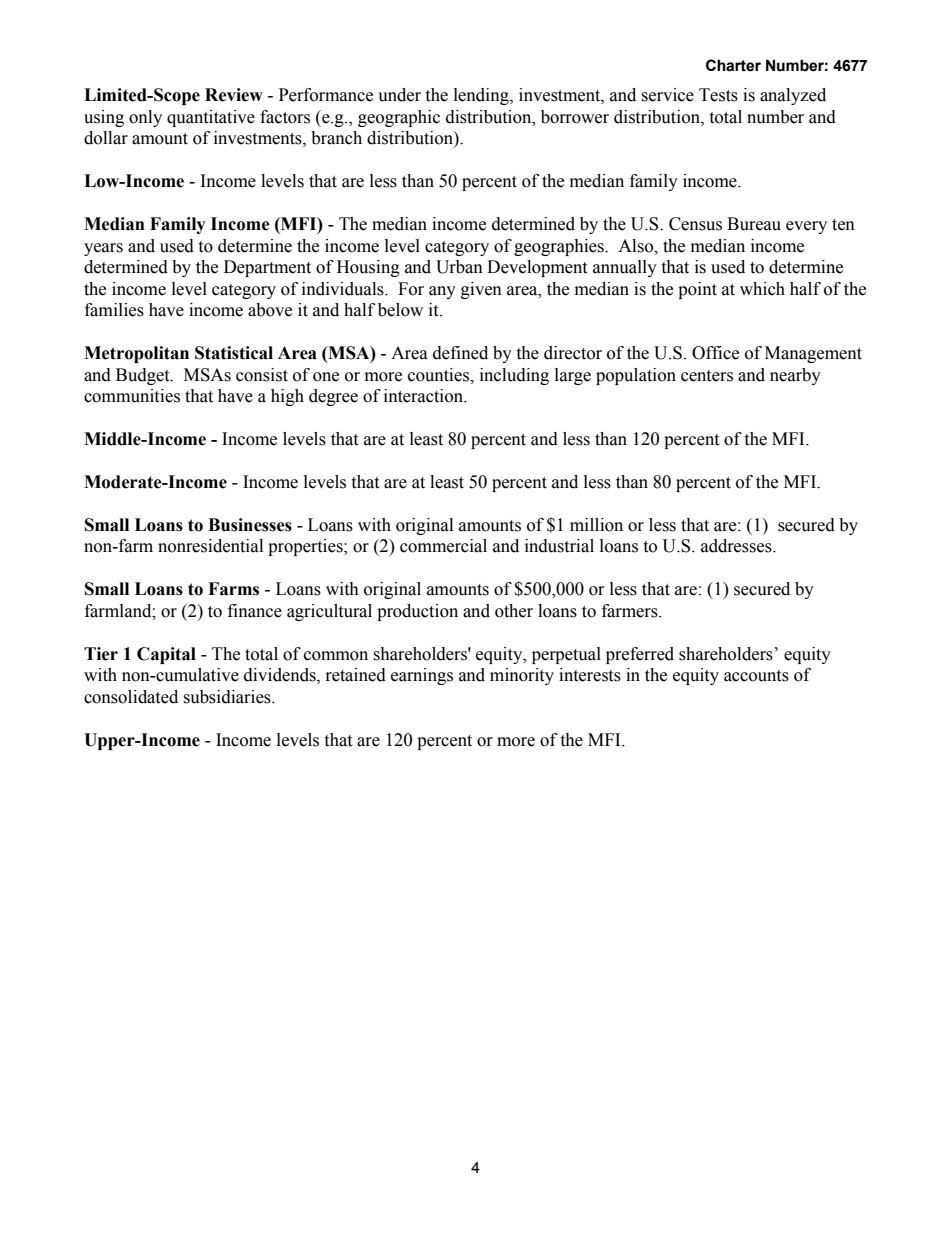  I want to click on minority, so click(522, 676).
